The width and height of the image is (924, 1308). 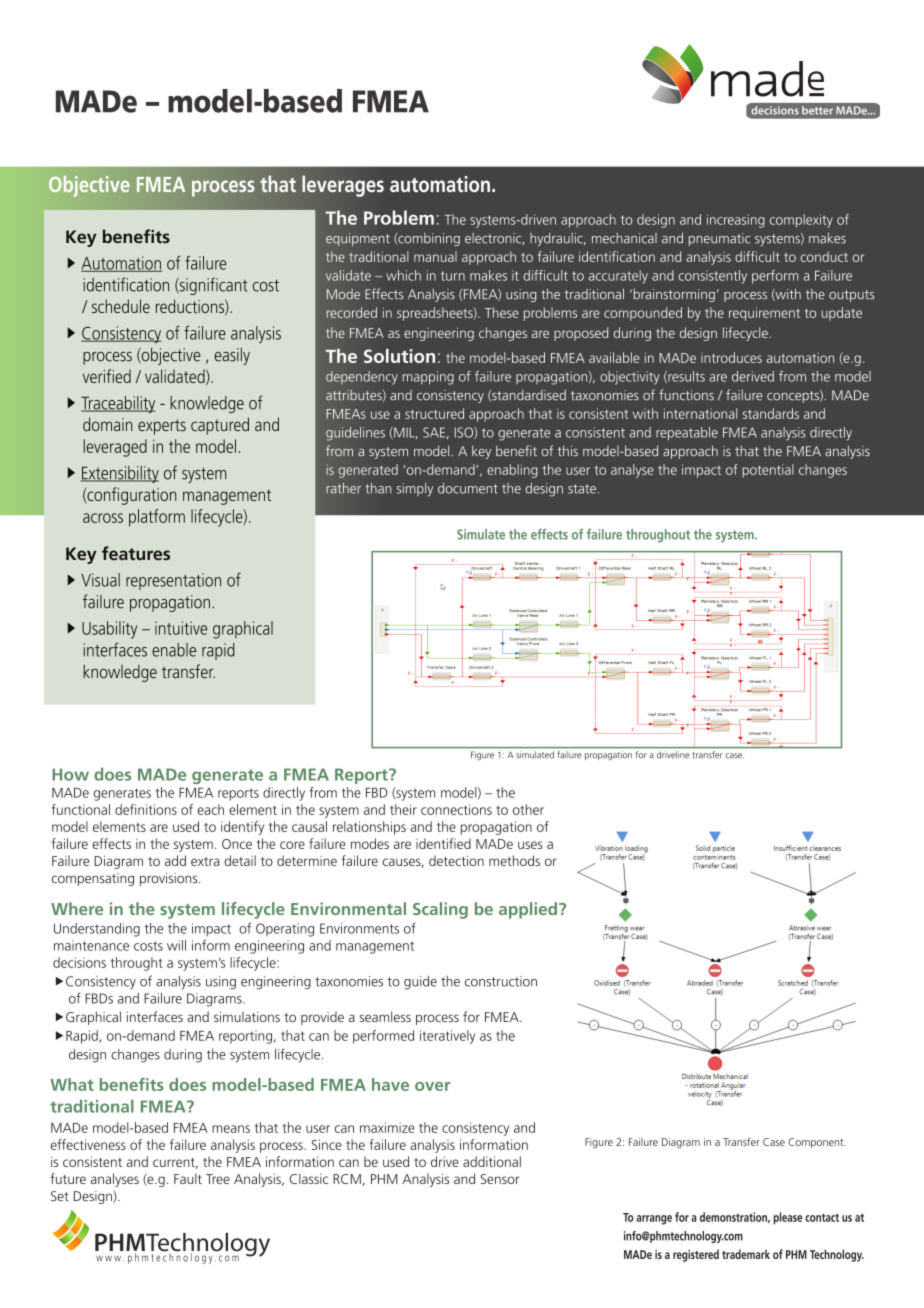 What do you see at coordinates (440, 910) in the image?
I see `Scaling` at bounding box center [440, 910].
